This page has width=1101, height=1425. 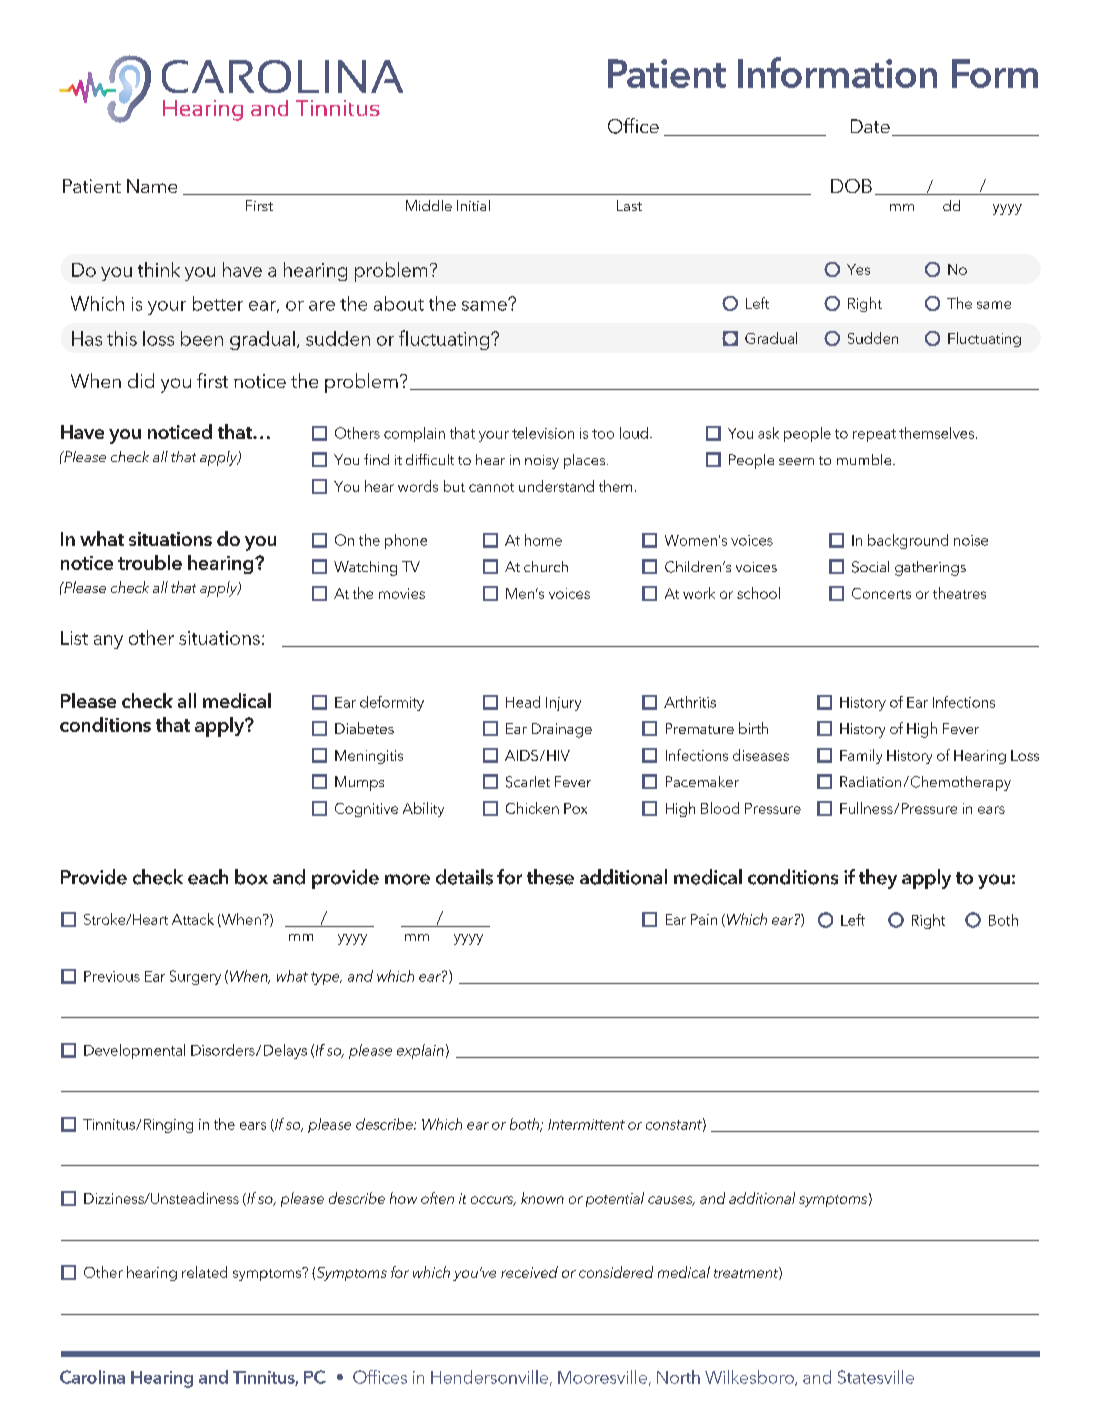 What do you see at coordinates (865, 459) in the page?
I see `mumble` at bounding box center [865, 459].
